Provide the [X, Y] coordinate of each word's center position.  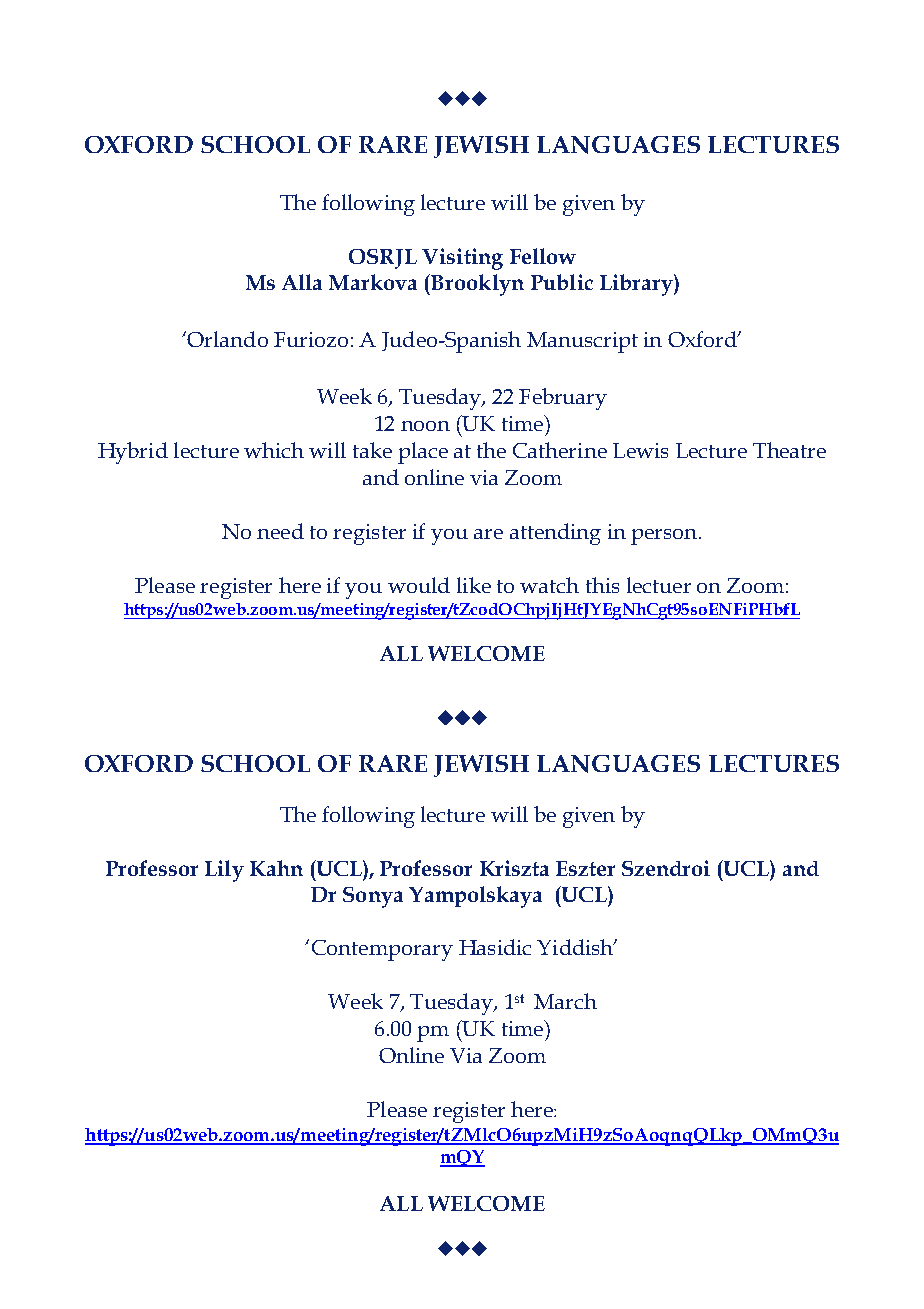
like [474, 585]
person [664, 537]
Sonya [373, 897]
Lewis [640, 450]
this [602, 585]
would [419, 585]
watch [549, 585]
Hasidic [495, 947]
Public [562, 282]
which [274, 450]
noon [425, 426]
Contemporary [382, 950]
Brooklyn [476, 285]
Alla [302, 282]
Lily [224, 871]
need [280, 531]
